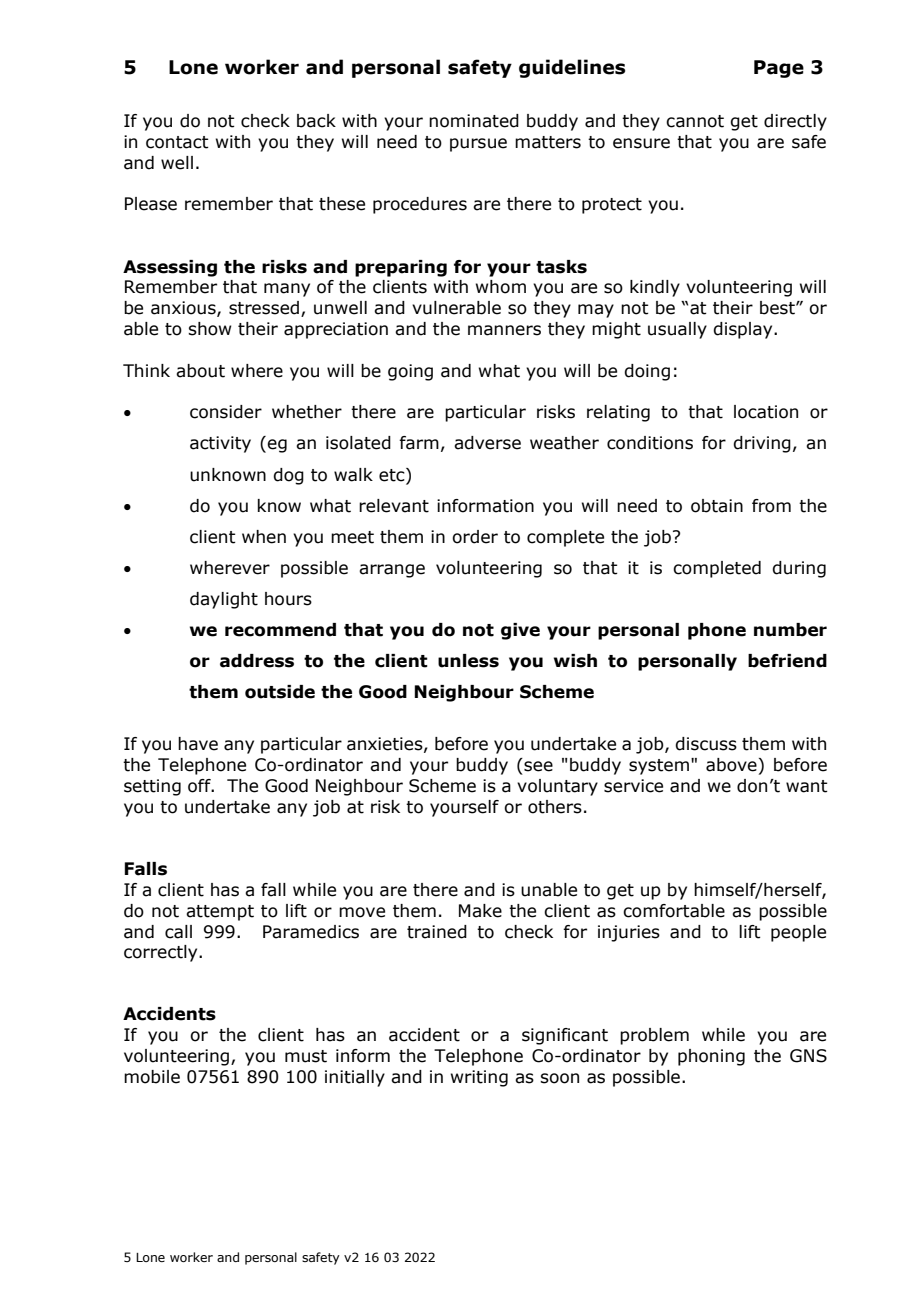  What do you see at coordinates (210, 329) in the document?
I see `show` at bounding box center [210, 329].
